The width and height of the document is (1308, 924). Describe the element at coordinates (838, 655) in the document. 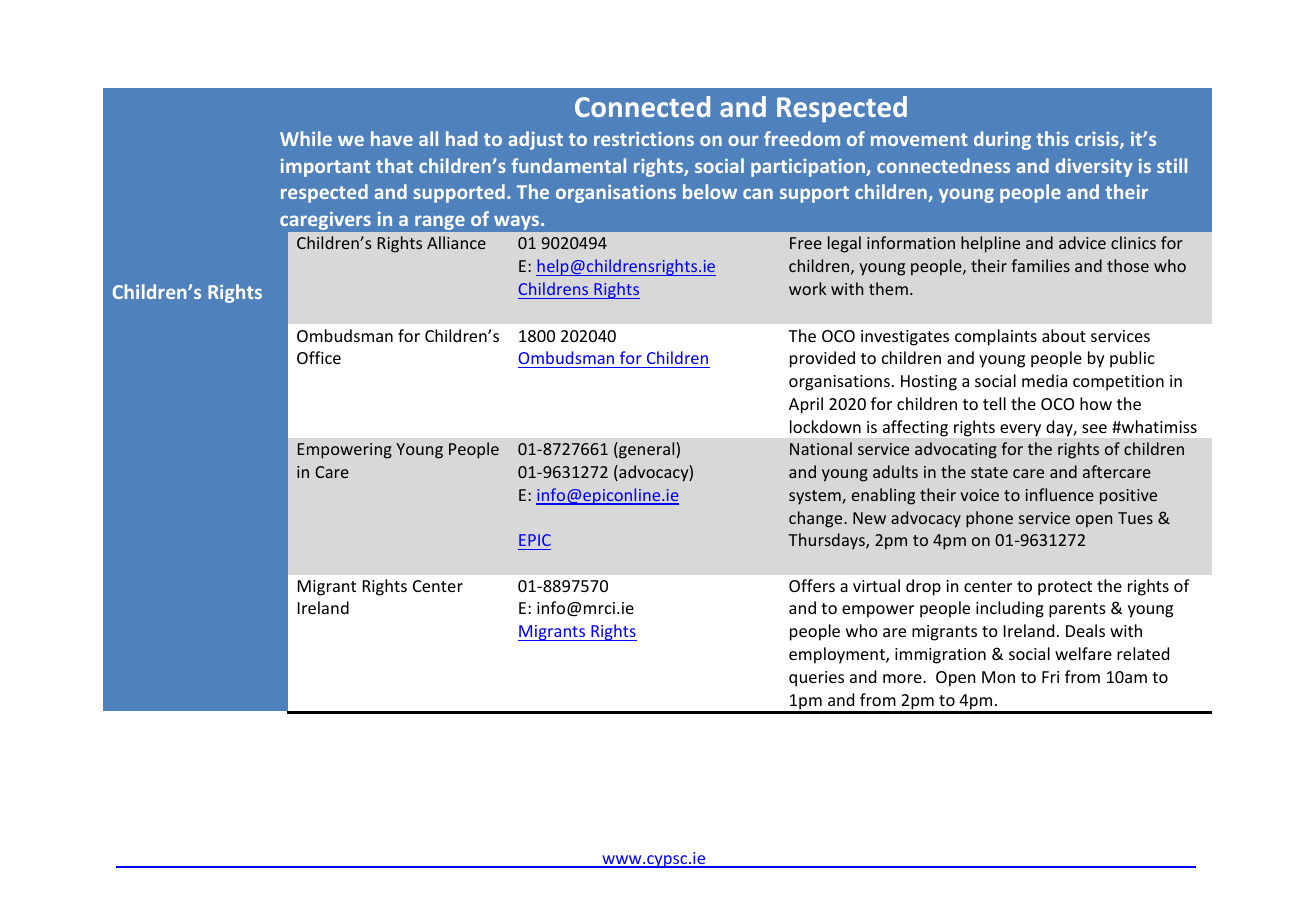

I see `employment` at that location.
